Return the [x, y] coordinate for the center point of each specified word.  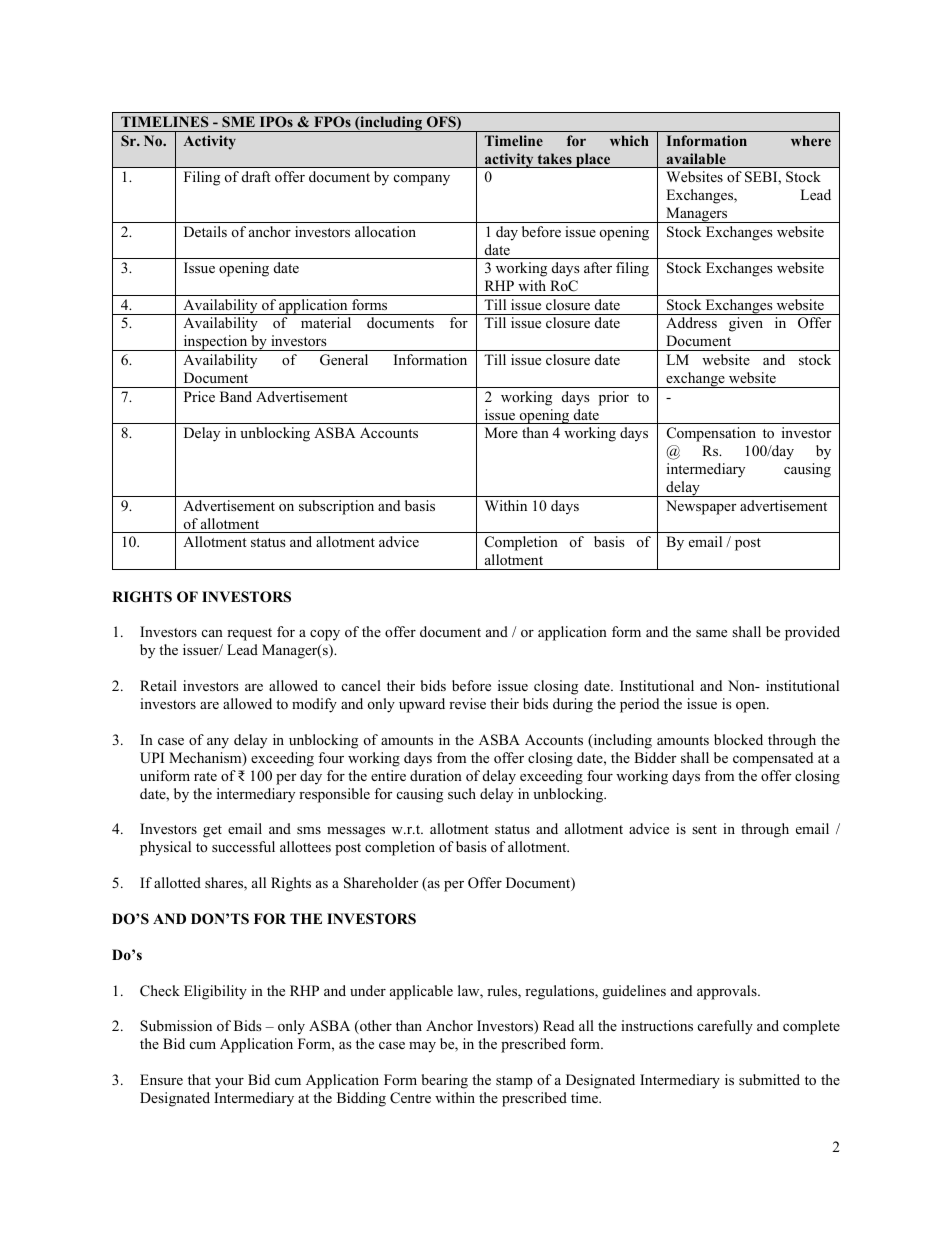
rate [205, 776]
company [422, 180]
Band [236, 396]
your [229, 1083]
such [462, 793]
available [696, 158]
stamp [514, 1082]
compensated [773, 759]
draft [256, 176]
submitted [769, 1079]
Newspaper [701, 507]
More [501, 432]
